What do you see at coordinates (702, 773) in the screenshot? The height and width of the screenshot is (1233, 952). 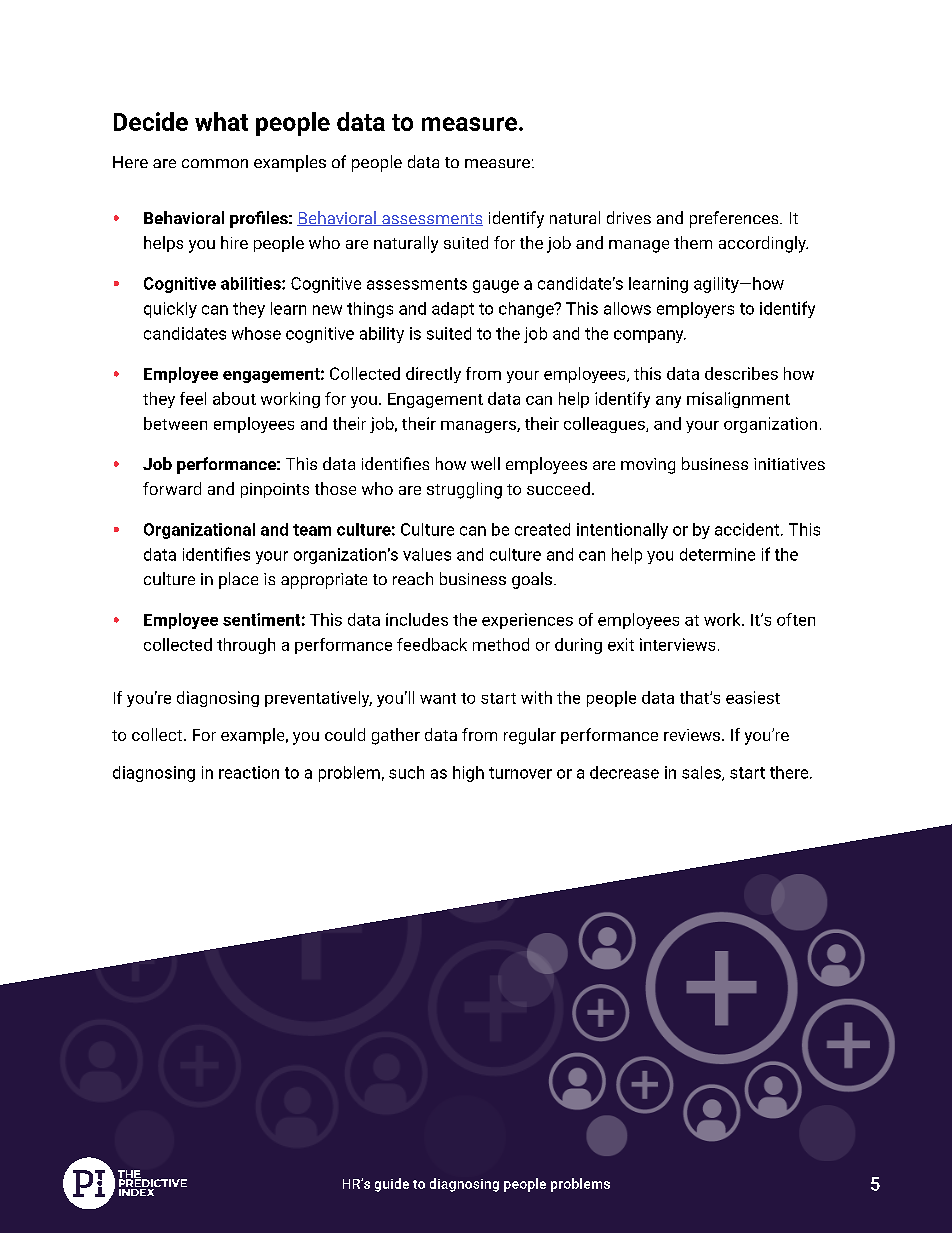 I see `sales` at bounding box center [702, 773].
